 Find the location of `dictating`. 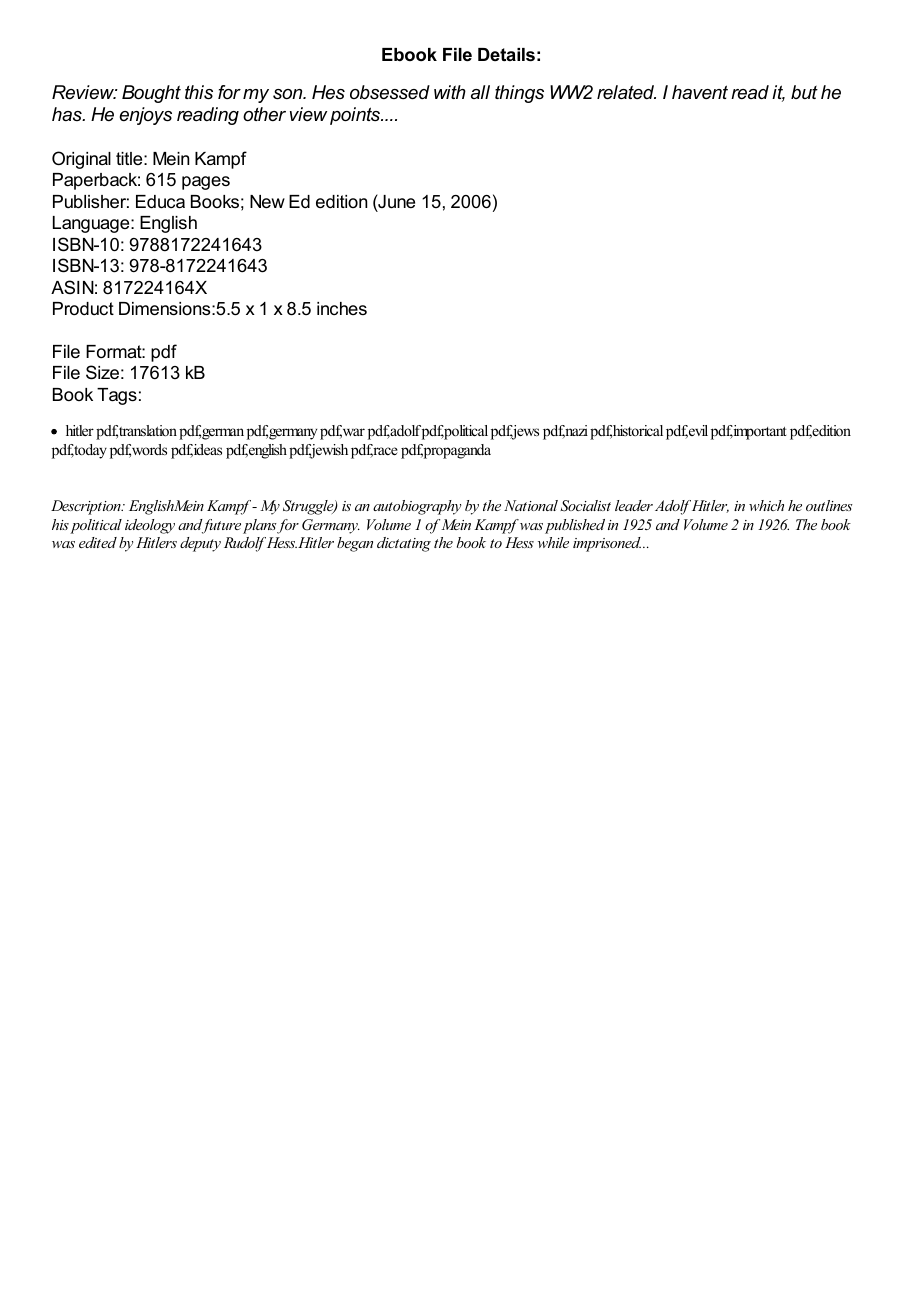

dictating is located at coordinates (404, 544).
